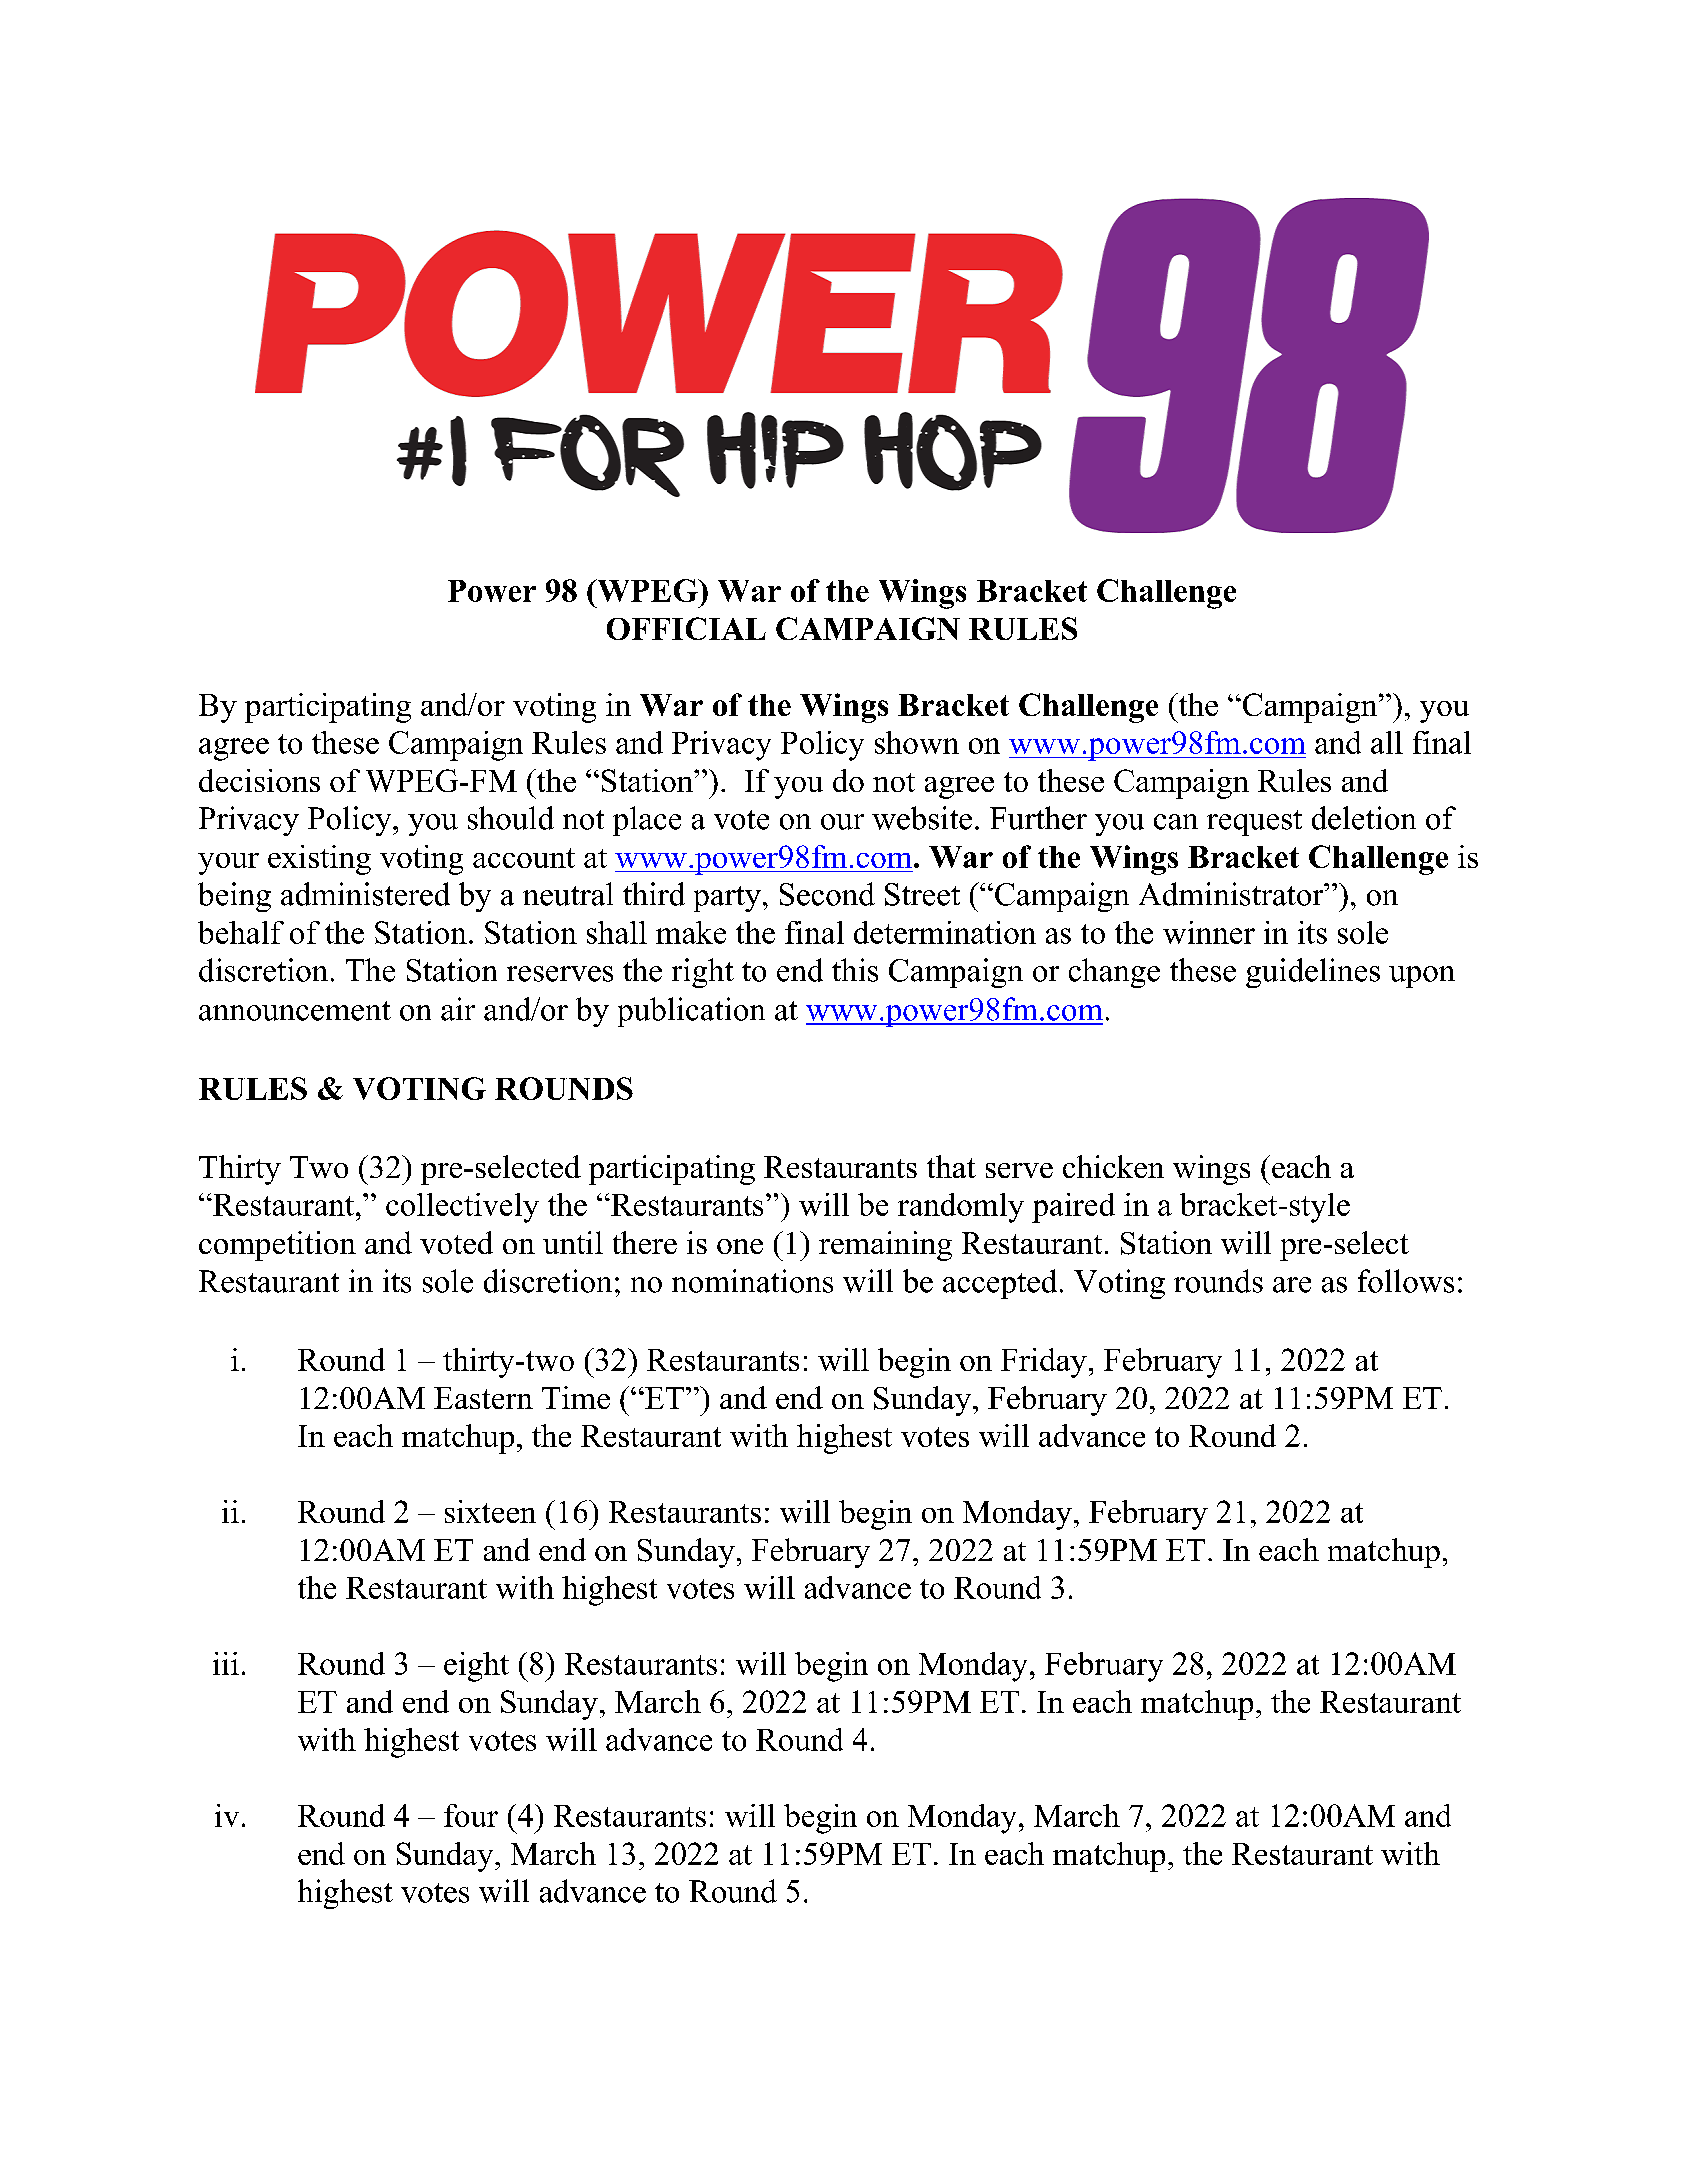  Describe the element at coordinates (476, 1667) in the screenshot. I see `eight` at that location.
